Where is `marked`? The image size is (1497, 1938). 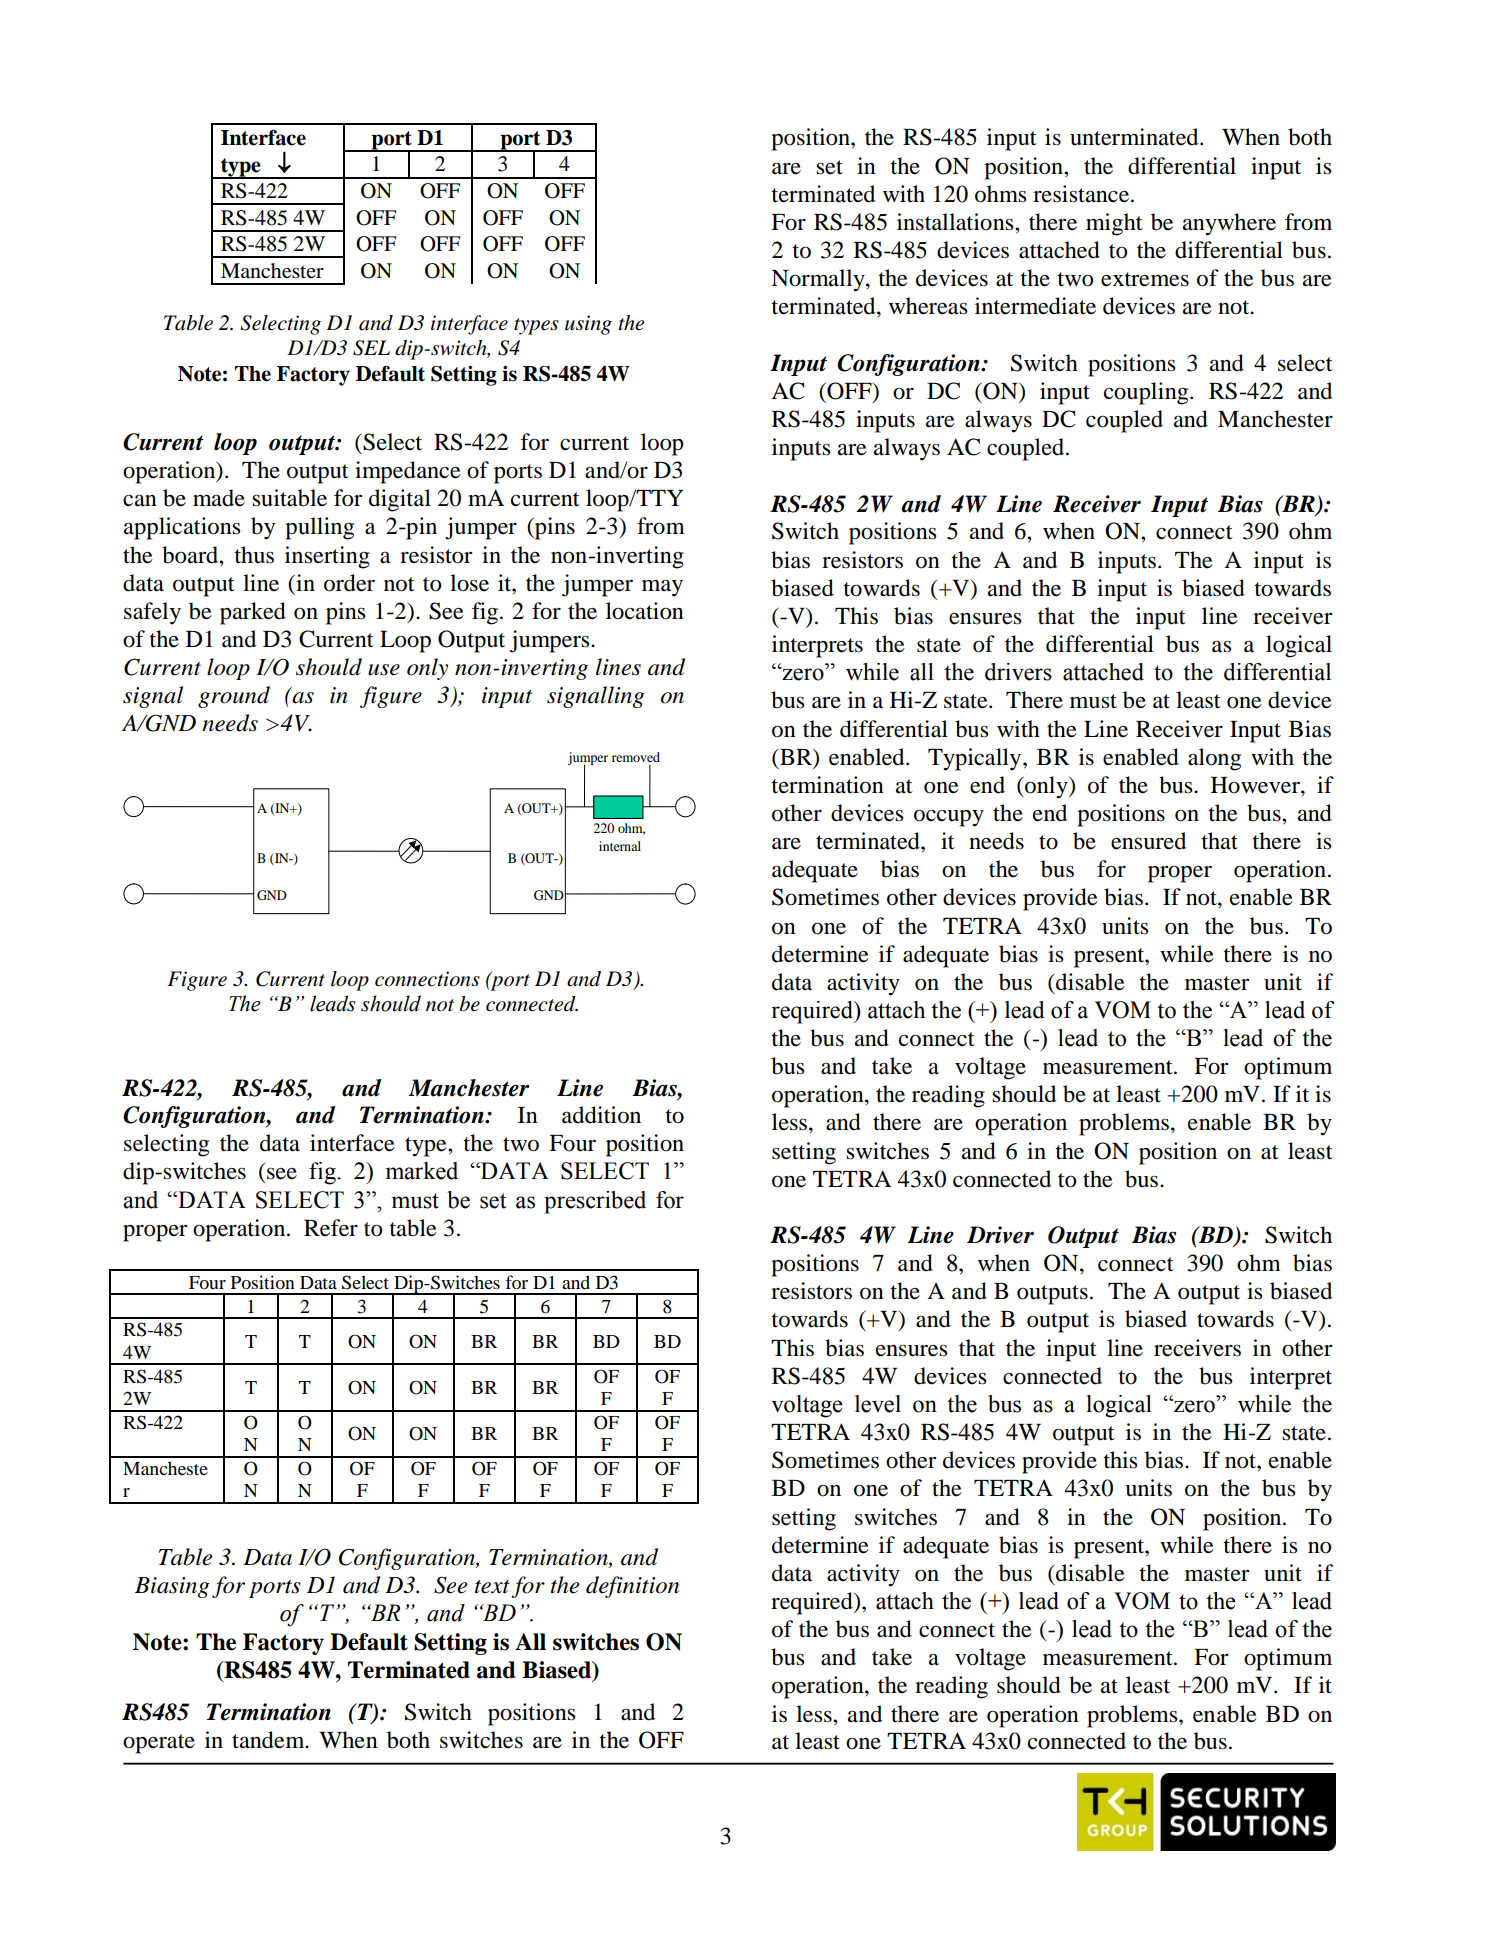 marked is located at coordinates (422, 1171).
